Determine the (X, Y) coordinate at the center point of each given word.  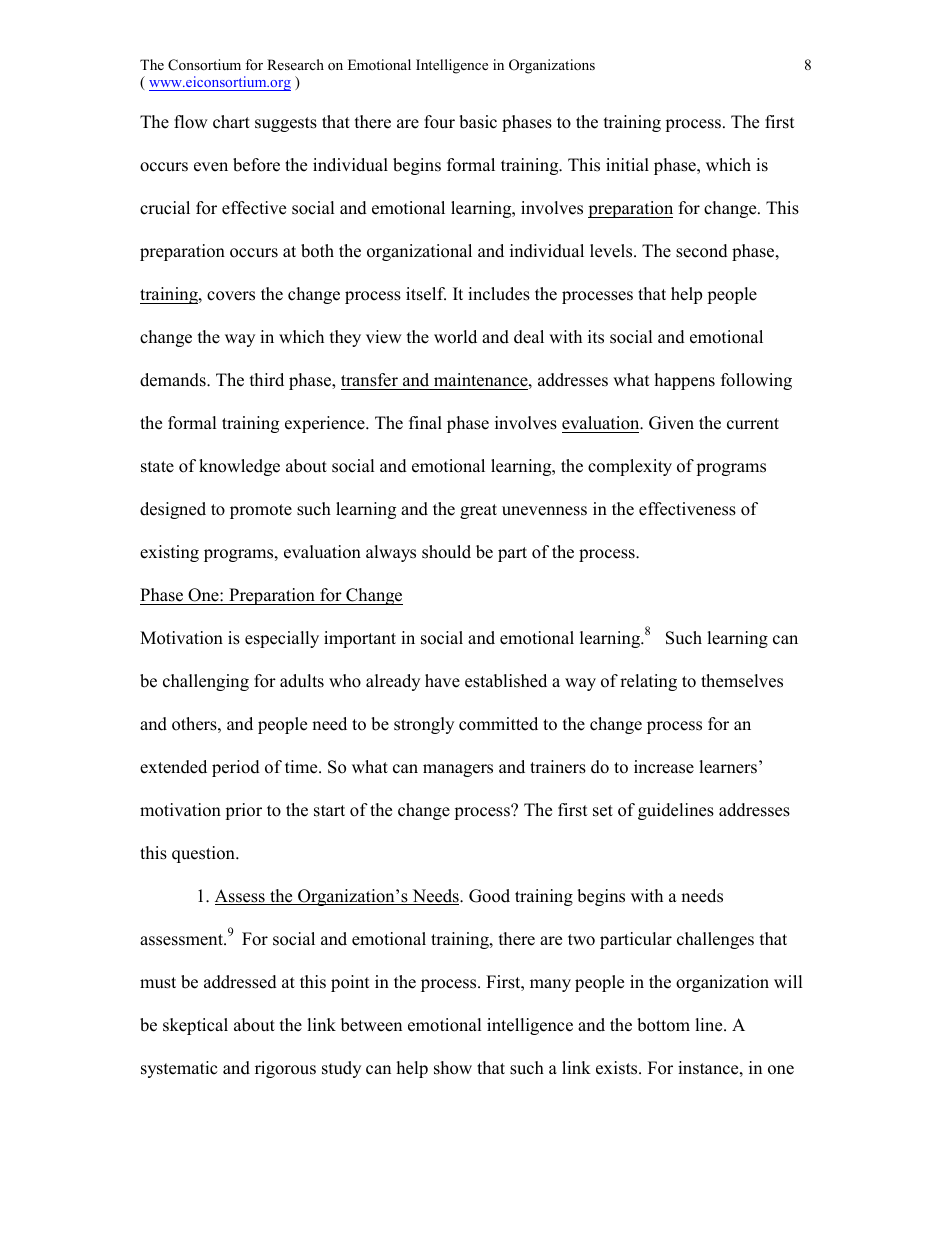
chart (231, 122)
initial (627, 164)
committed (498, 724)
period (236, 768)
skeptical (195, 1026)
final (425, 422)
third (267, 380)
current (753, 424)
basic (478, 122)
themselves (742, 681)
